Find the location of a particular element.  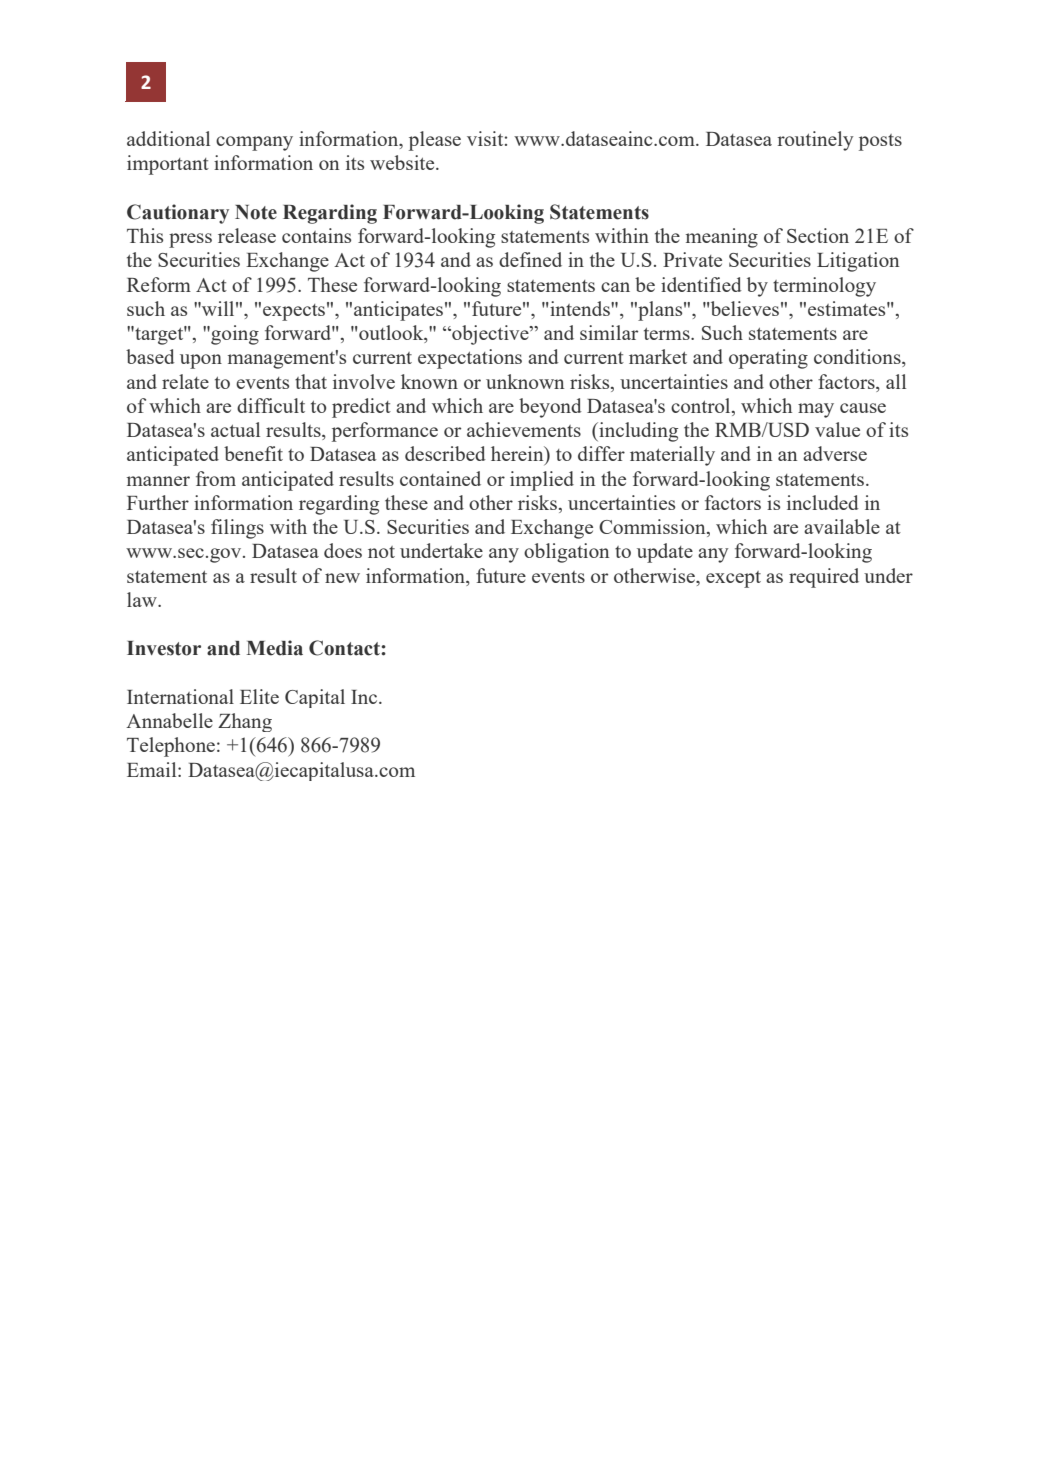

herein is located at coordinates (518, 455).
